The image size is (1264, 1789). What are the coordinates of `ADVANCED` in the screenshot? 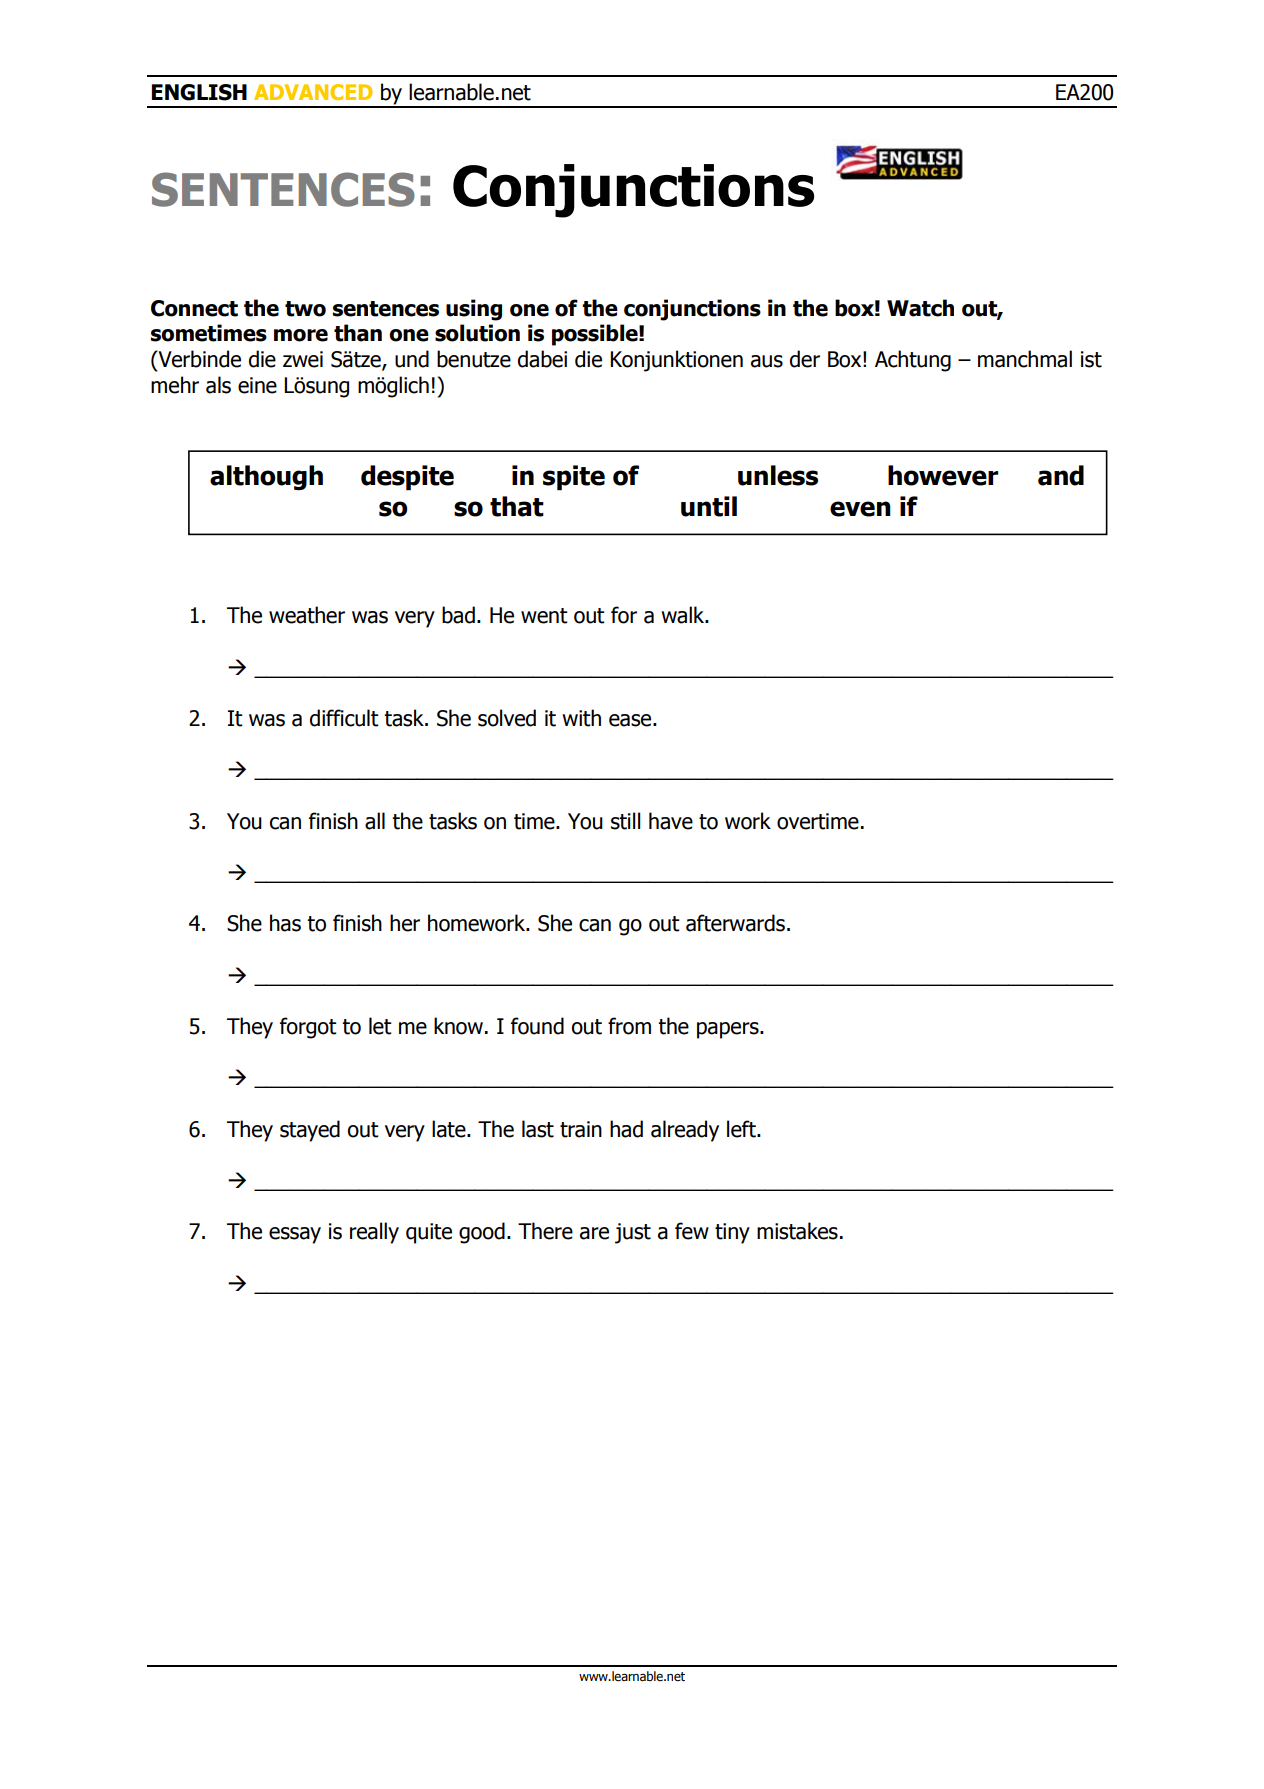 It's located at (313, 92).
